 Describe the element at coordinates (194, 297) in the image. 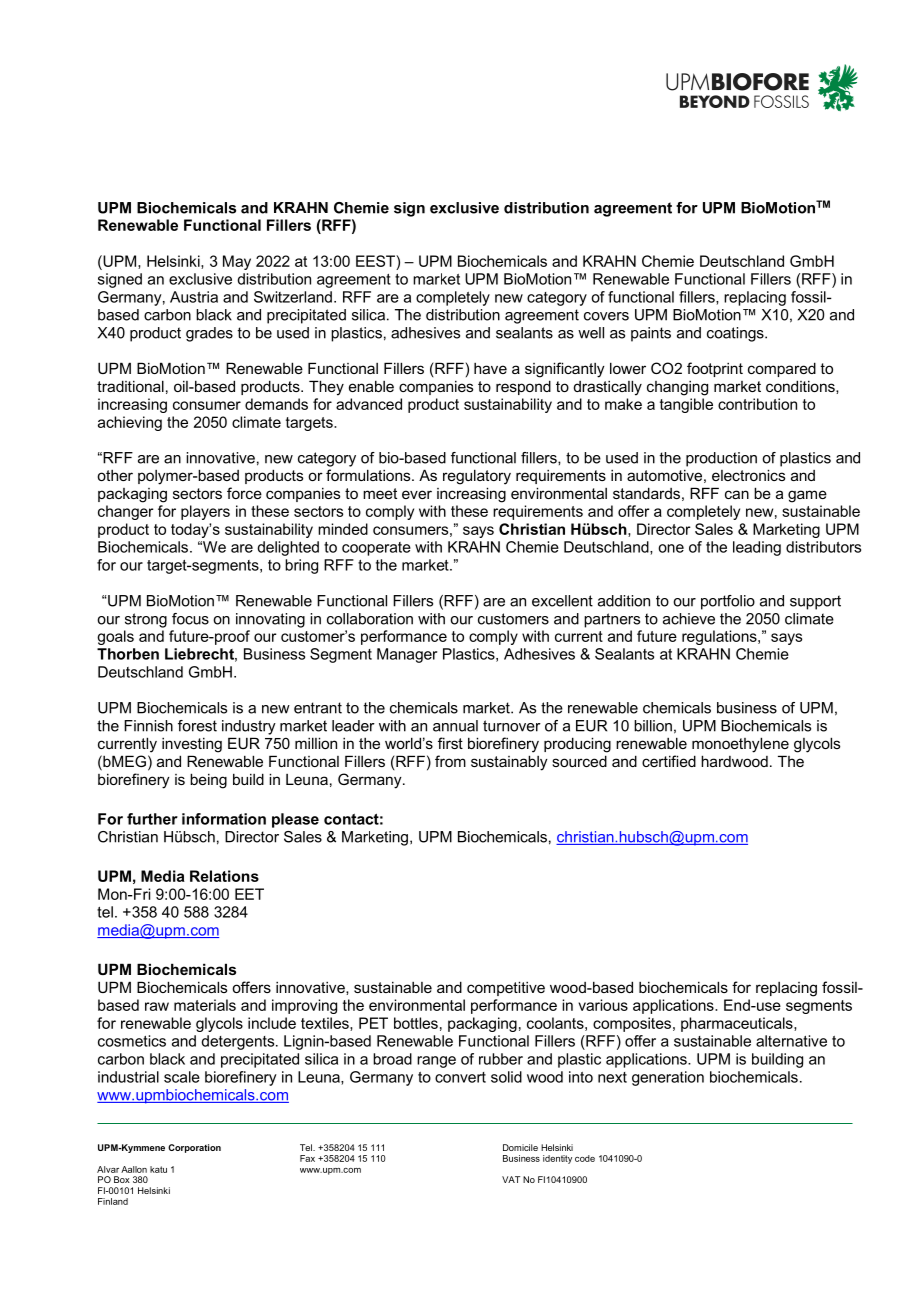

I see `Austria` at that location.
